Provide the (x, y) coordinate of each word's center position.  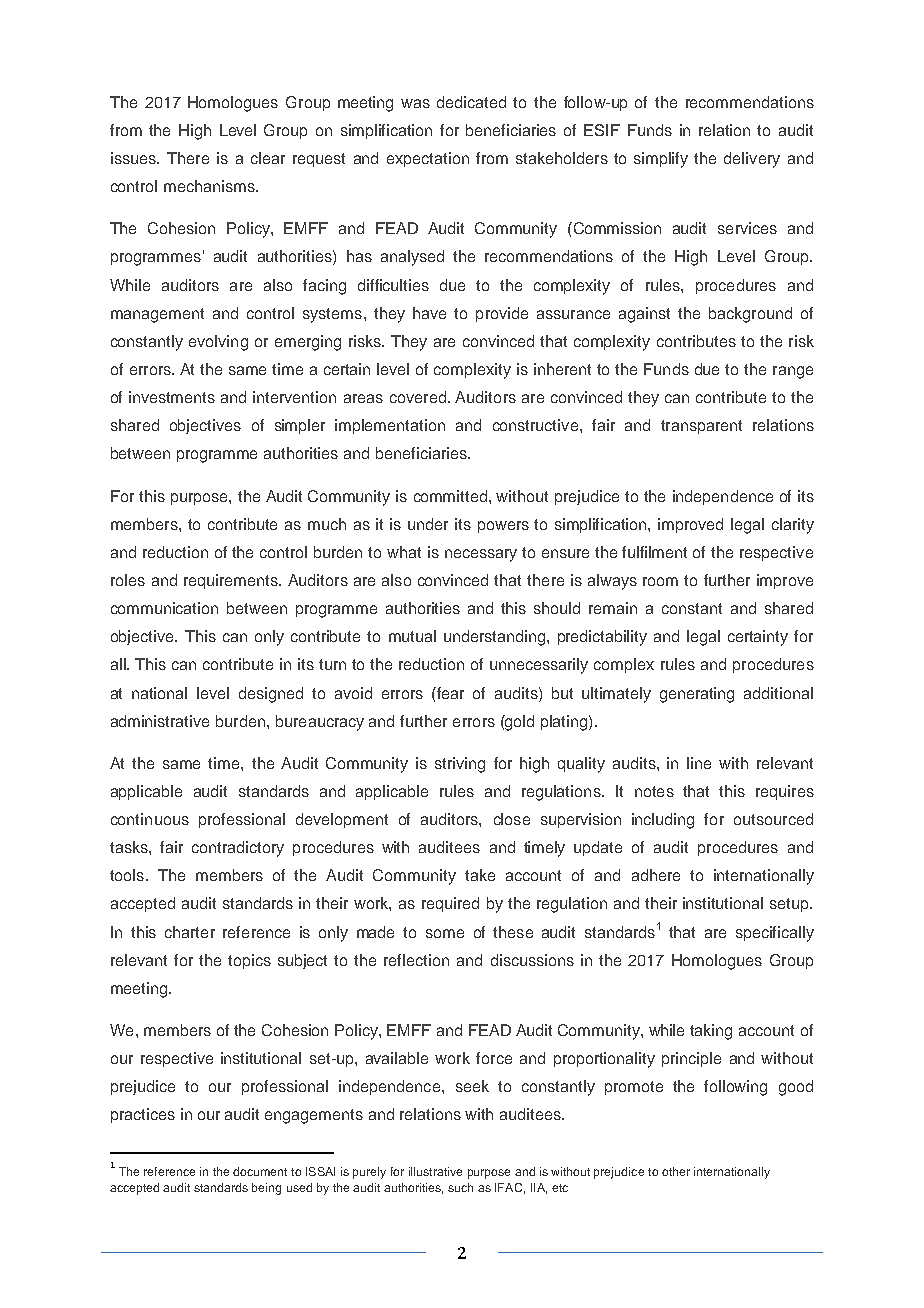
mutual (412, 636)
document (260, 1171)
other (676, 1171)
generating (697, 695)
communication (164, 608)
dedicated (471, 102)
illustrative (435, 1171)
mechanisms (210, 186)
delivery (752, 160)
